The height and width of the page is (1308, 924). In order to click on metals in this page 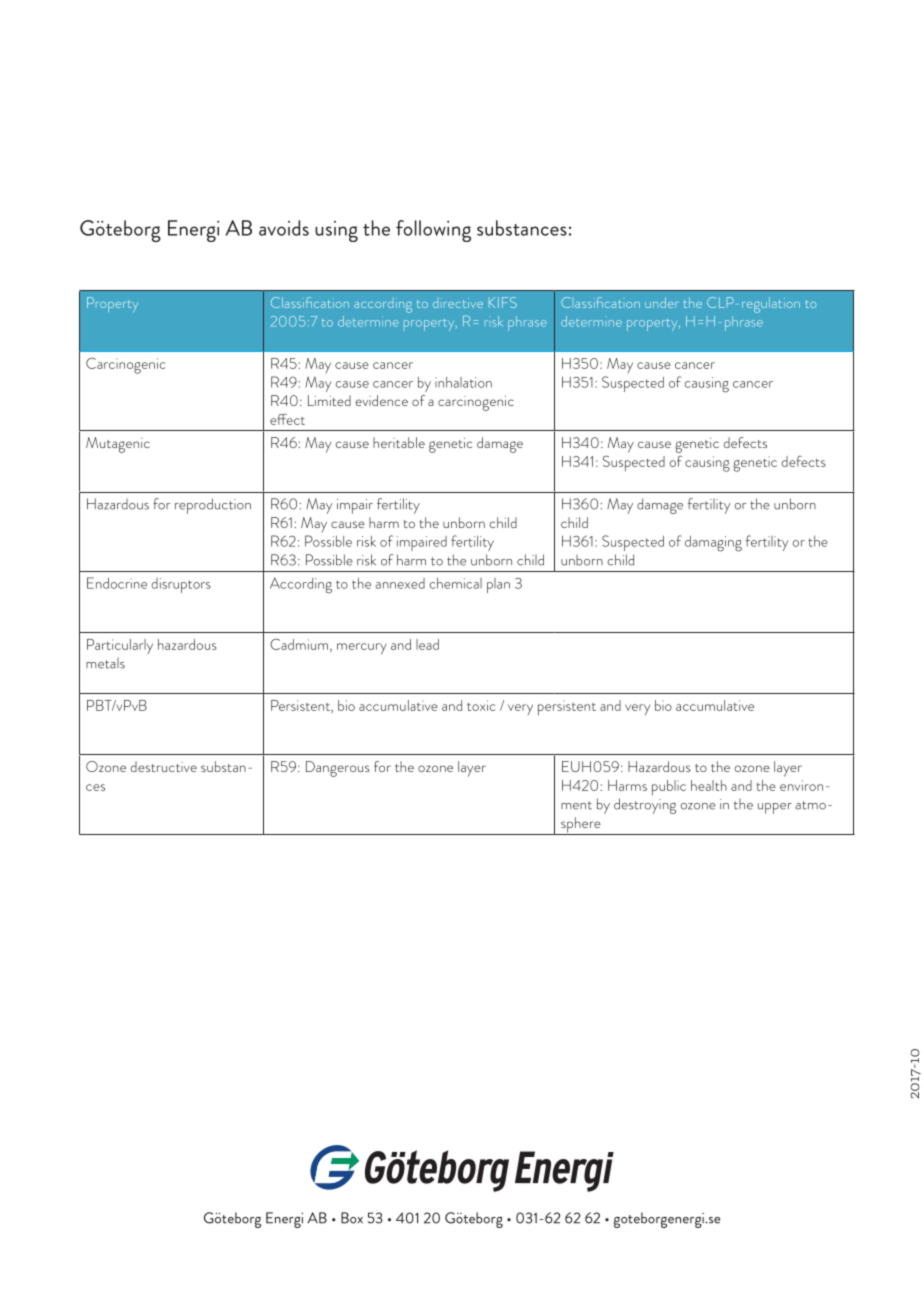, I will do `click(105, 663)`.
